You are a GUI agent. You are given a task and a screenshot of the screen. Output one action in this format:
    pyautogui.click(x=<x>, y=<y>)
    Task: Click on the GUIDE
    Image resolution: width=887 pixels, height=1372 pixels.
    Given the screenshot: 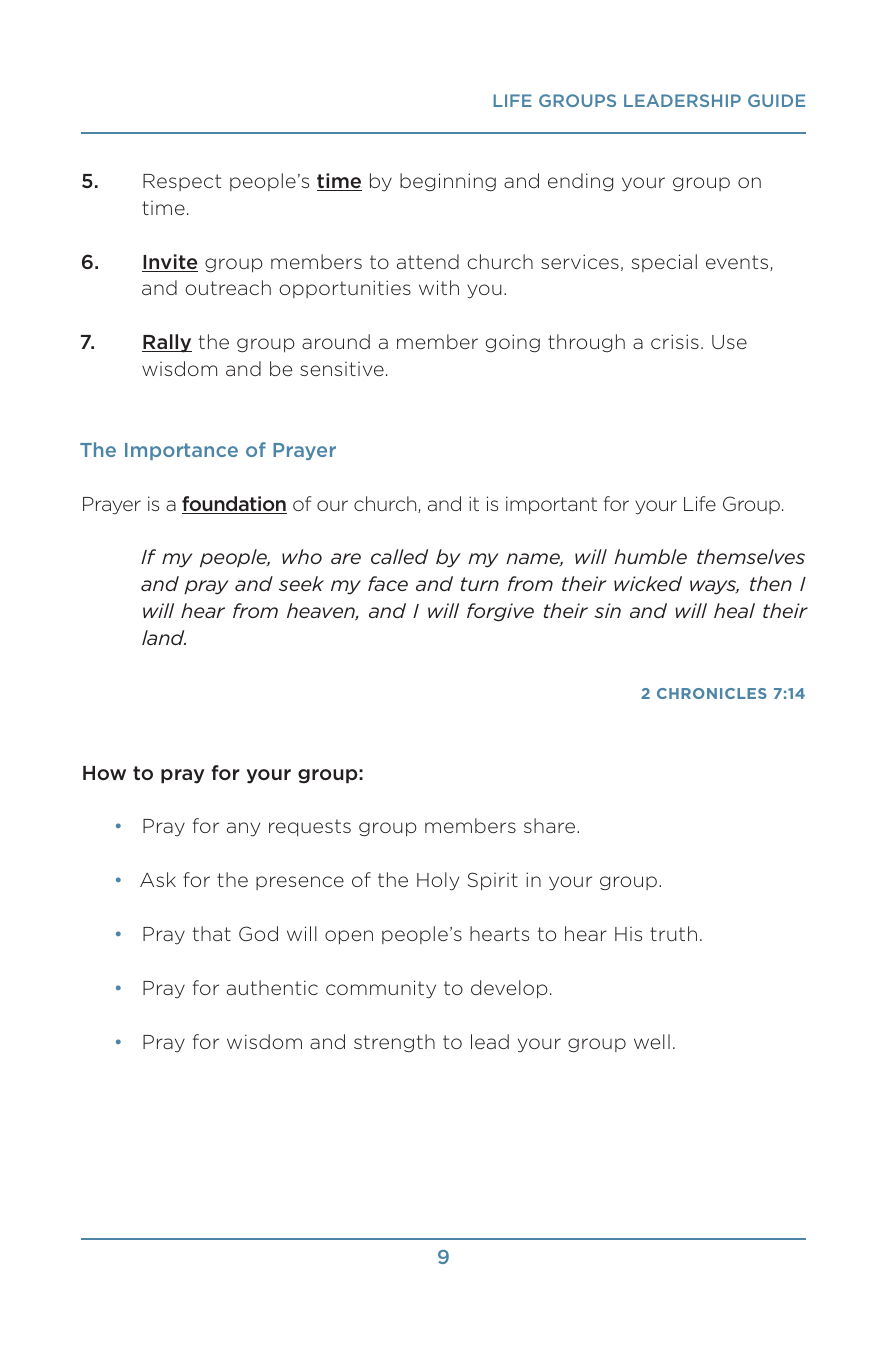 What is the action you would take?
    pyautogui.click(x=776, y=100)
